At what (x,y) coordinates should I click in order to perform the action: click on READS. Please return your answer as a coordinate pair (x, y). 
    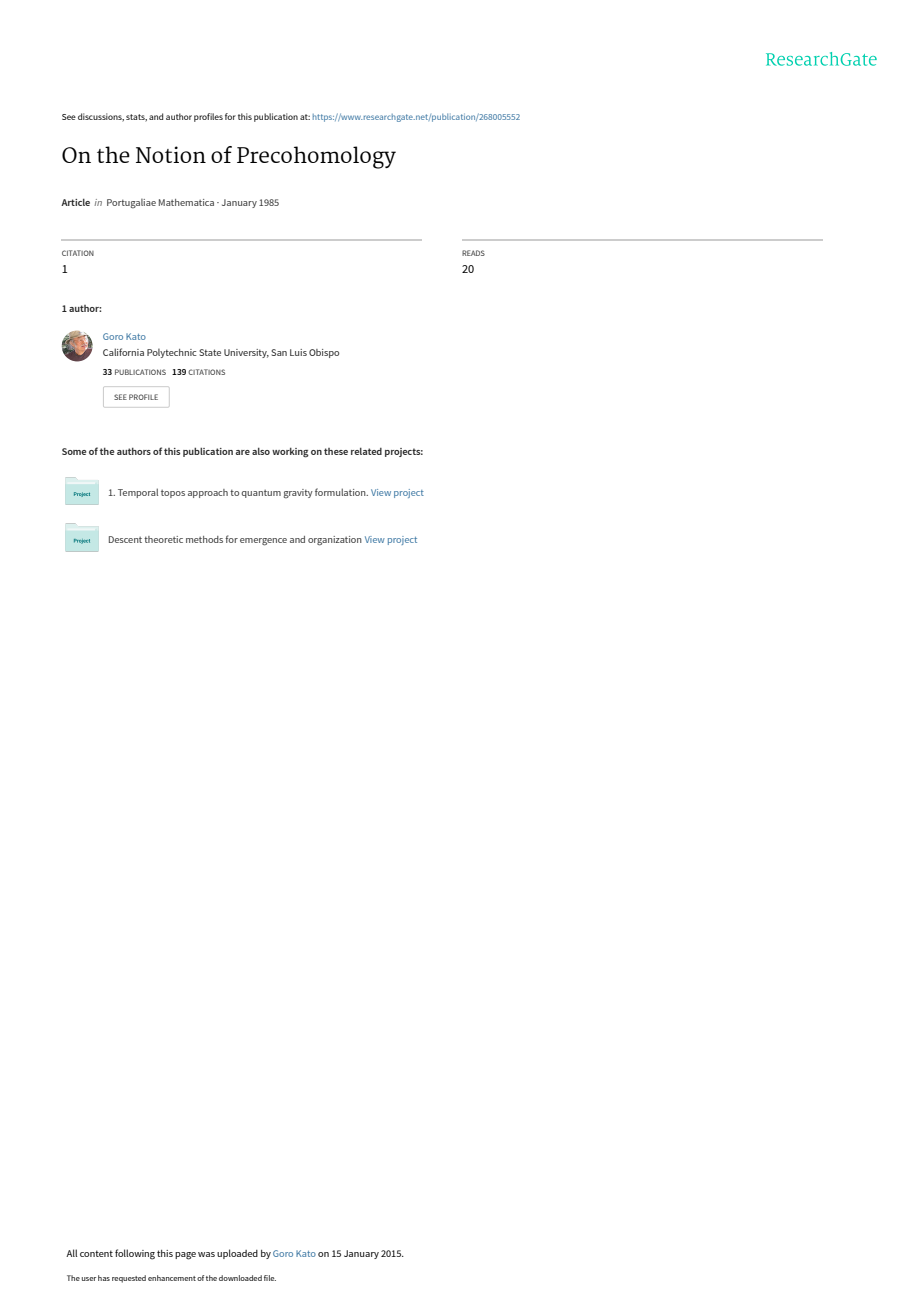
    Looking at the image, I should click on (473, 253).
